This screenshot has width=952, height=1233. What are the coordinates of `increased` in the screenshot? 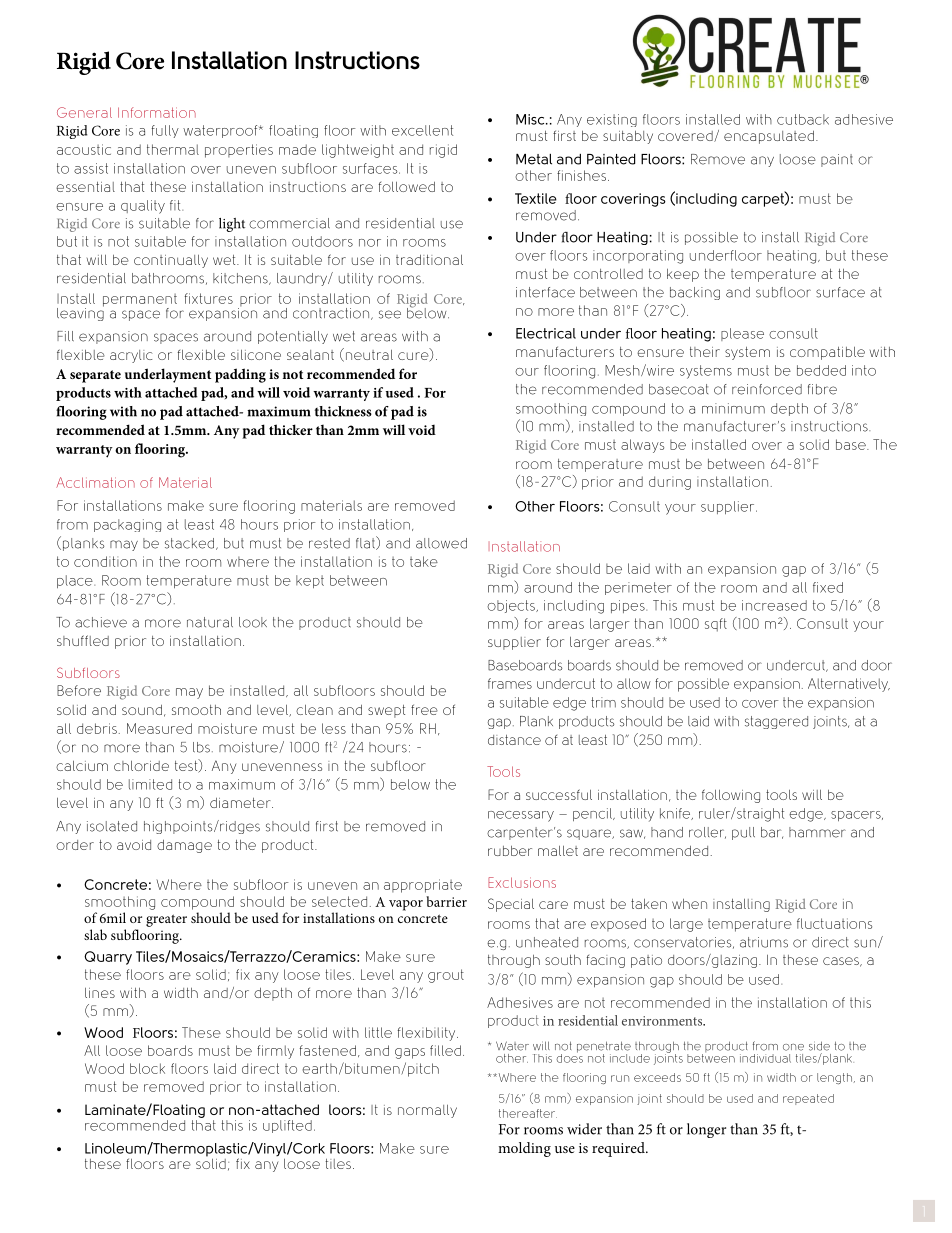 It's located at (774, 605).
